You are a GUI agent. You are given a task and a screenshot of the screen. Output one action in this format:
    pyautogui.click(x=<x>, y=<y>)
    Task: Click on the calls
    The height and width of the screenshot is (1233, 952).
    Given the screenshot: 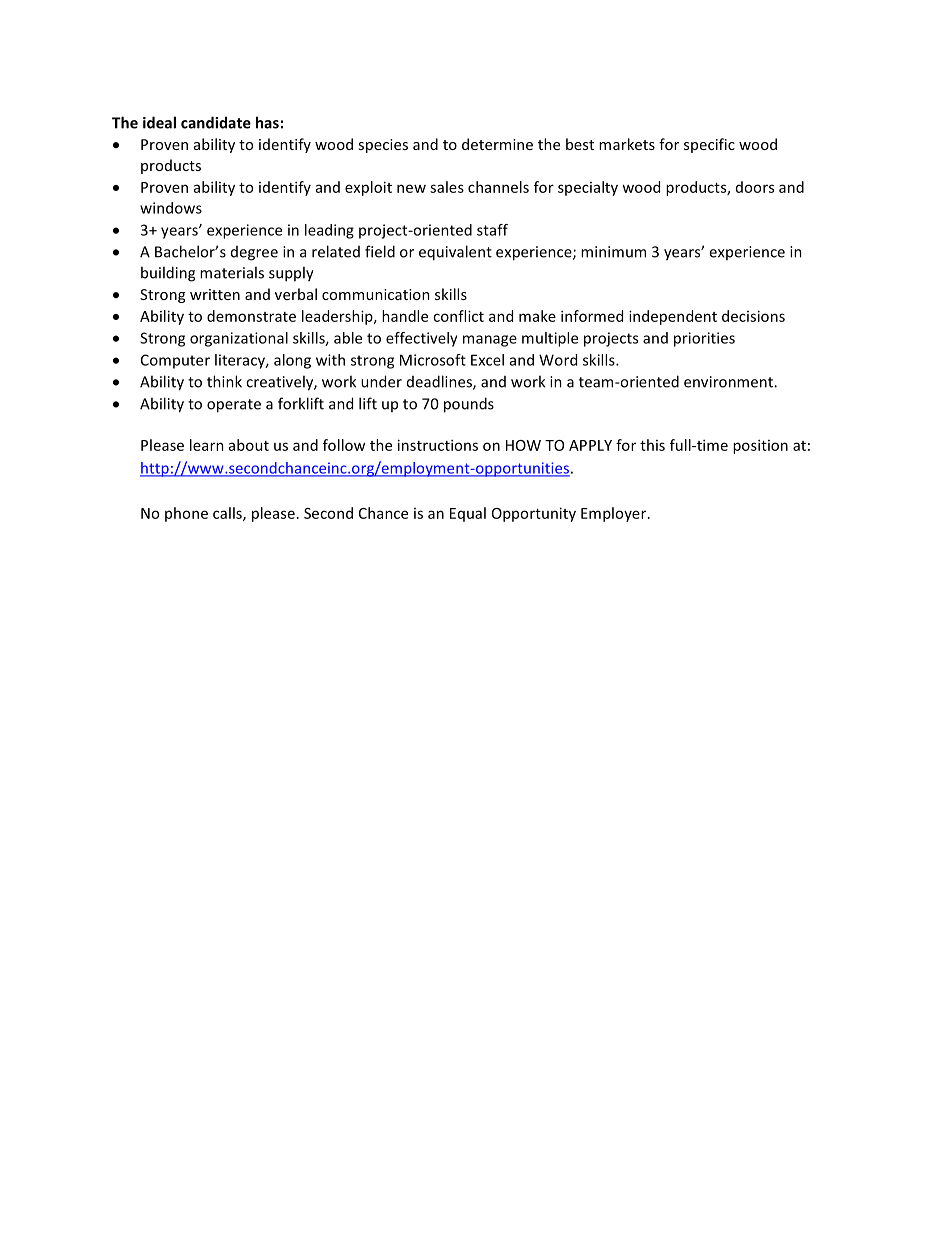 What is the action you would take?
    pyautogui.click(x=228, y=514)
